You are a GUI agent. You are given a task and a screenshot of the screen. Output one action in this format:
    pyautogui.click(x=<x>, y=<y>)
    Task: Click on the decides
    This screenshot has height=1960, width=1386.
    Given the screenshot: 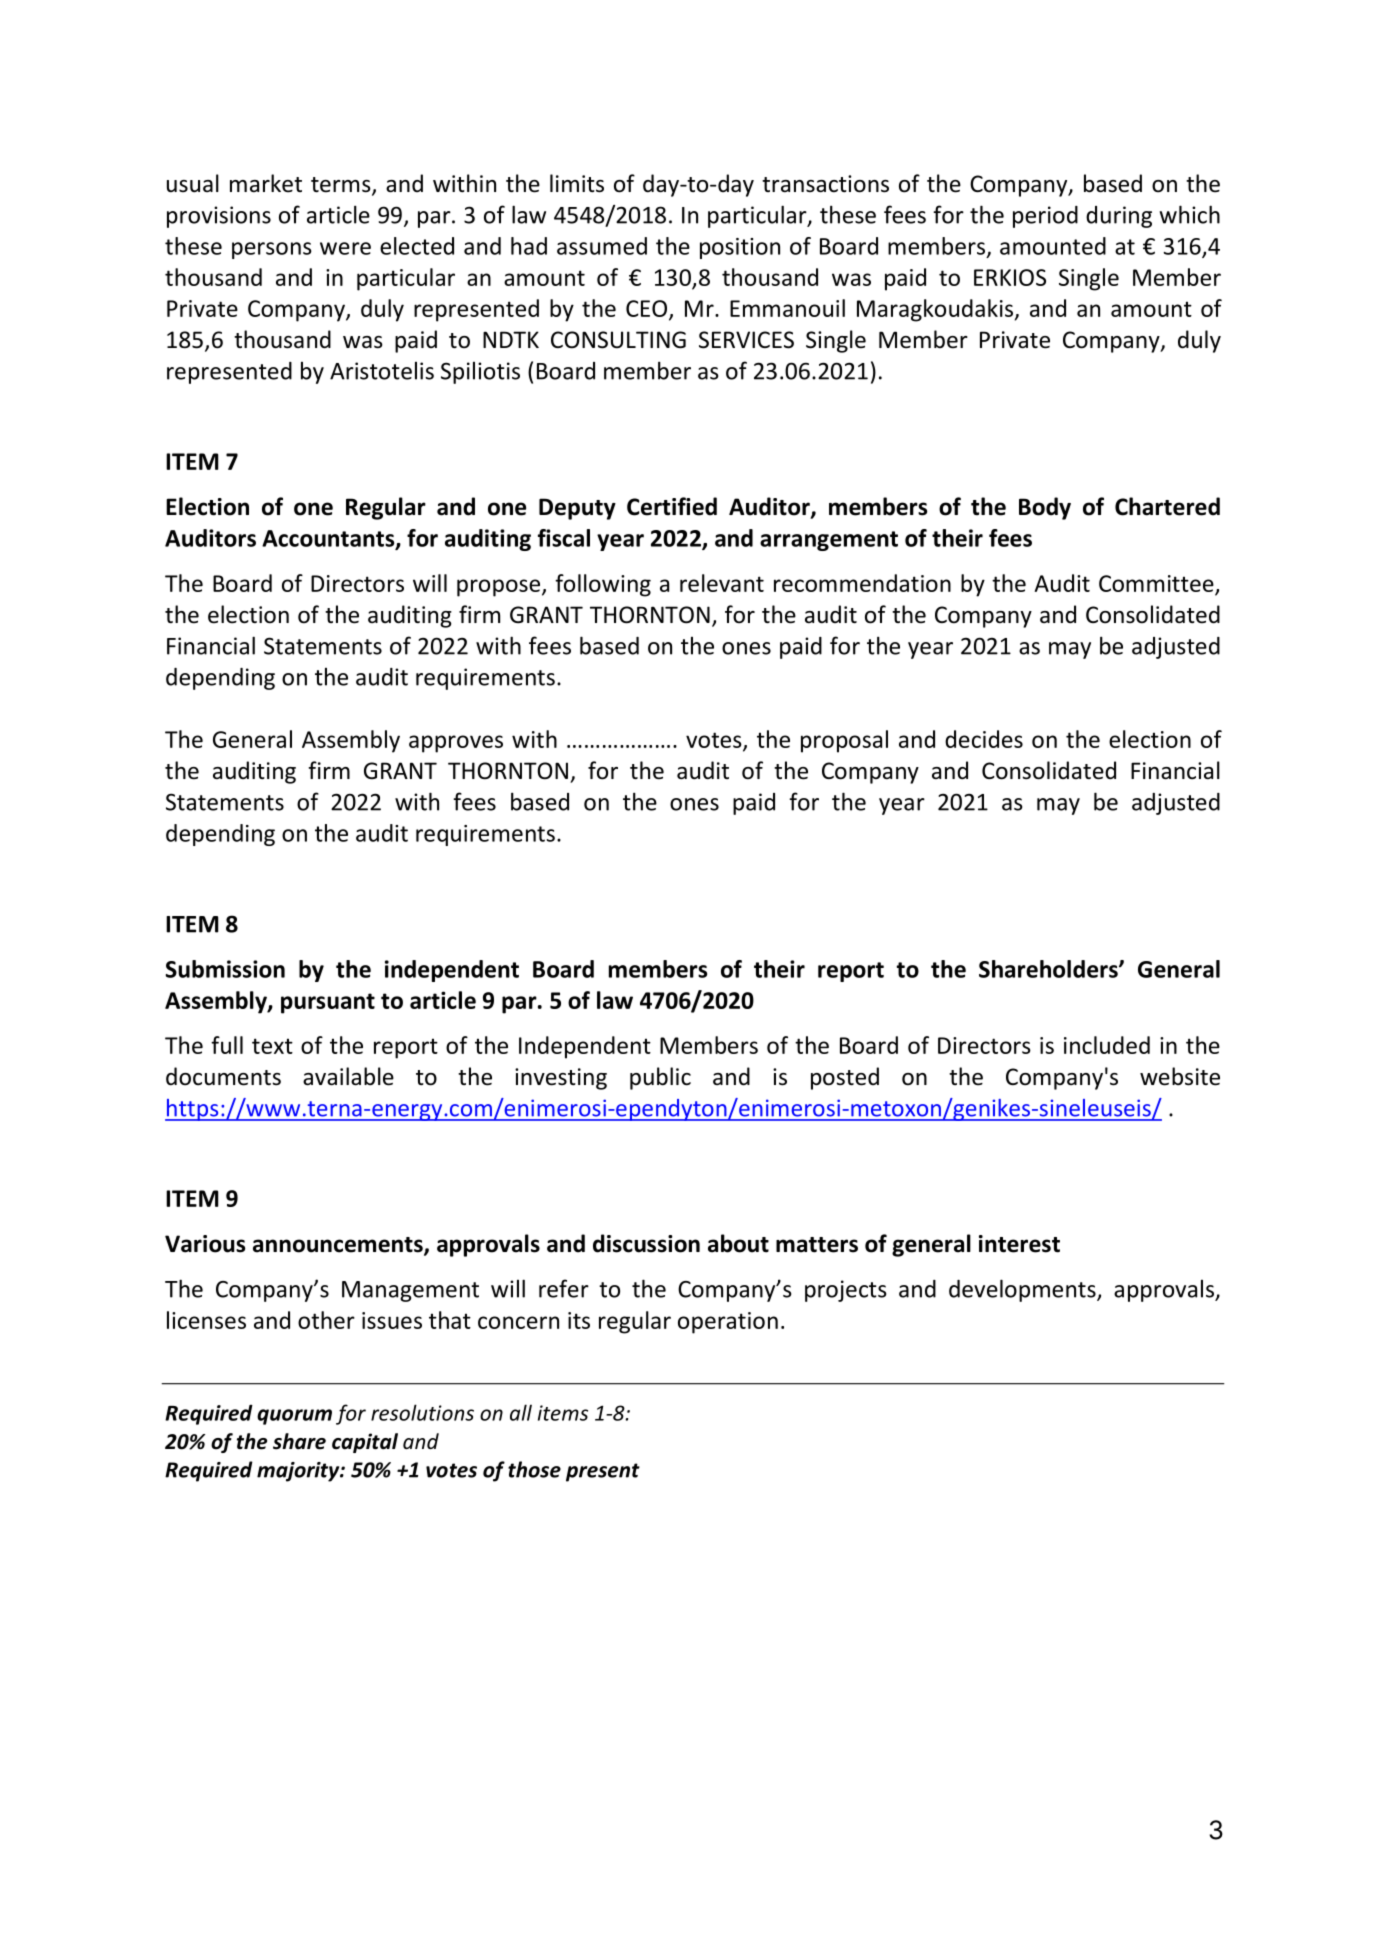 What is the action you would take?
    pyautogui.click(x=984, y=739)
